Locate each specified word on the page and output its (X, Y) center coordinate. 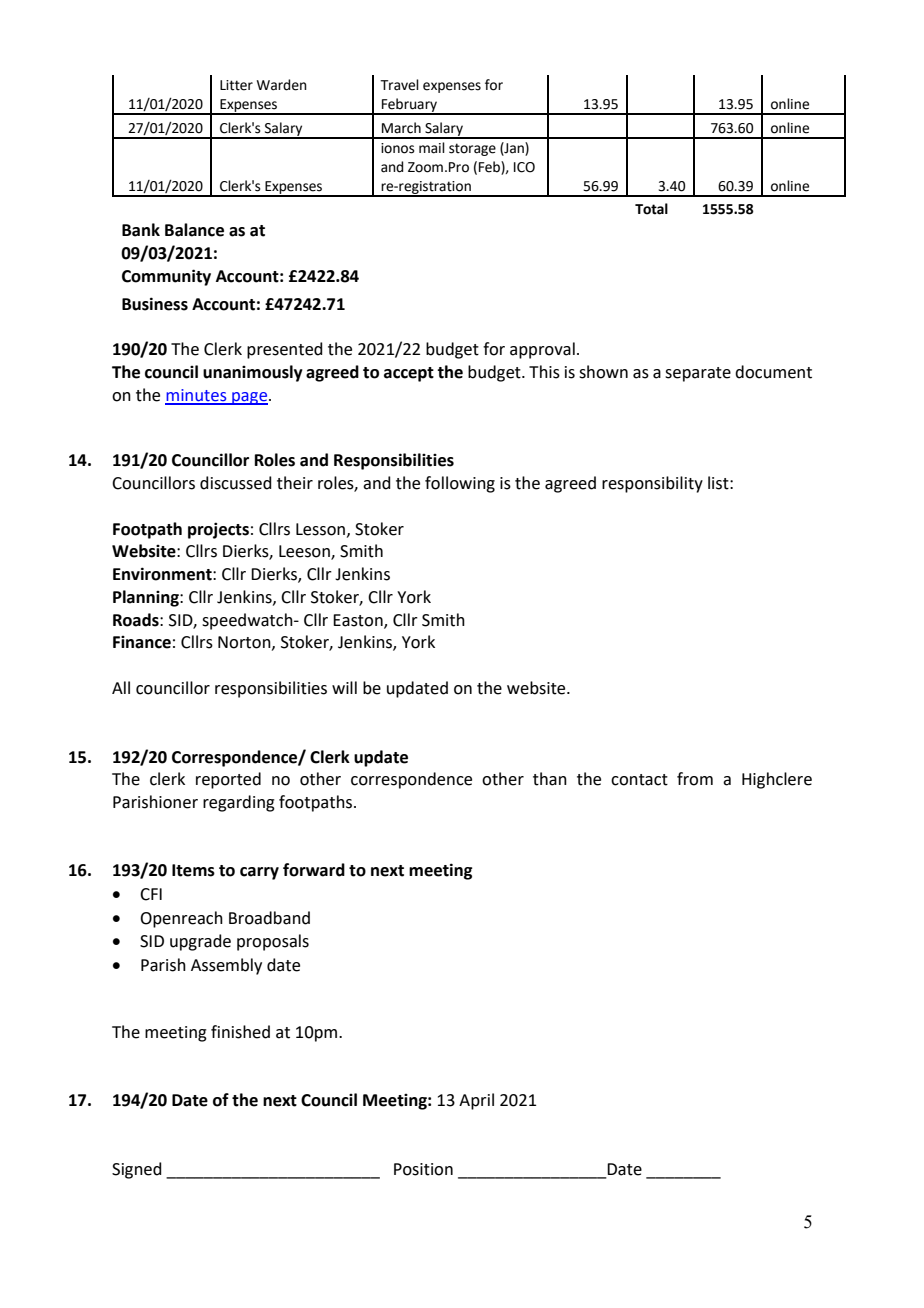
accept (409, 374)
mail (432, 148)
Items (193, 870)
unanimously (253, 373)
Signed (137, 1170)
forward (314, 870)
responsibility (652, 484)
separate (698, 374)
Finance (142, 642)
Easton (359, 621)
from (695, 779)
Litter (236, 85)
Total (651, 209)
